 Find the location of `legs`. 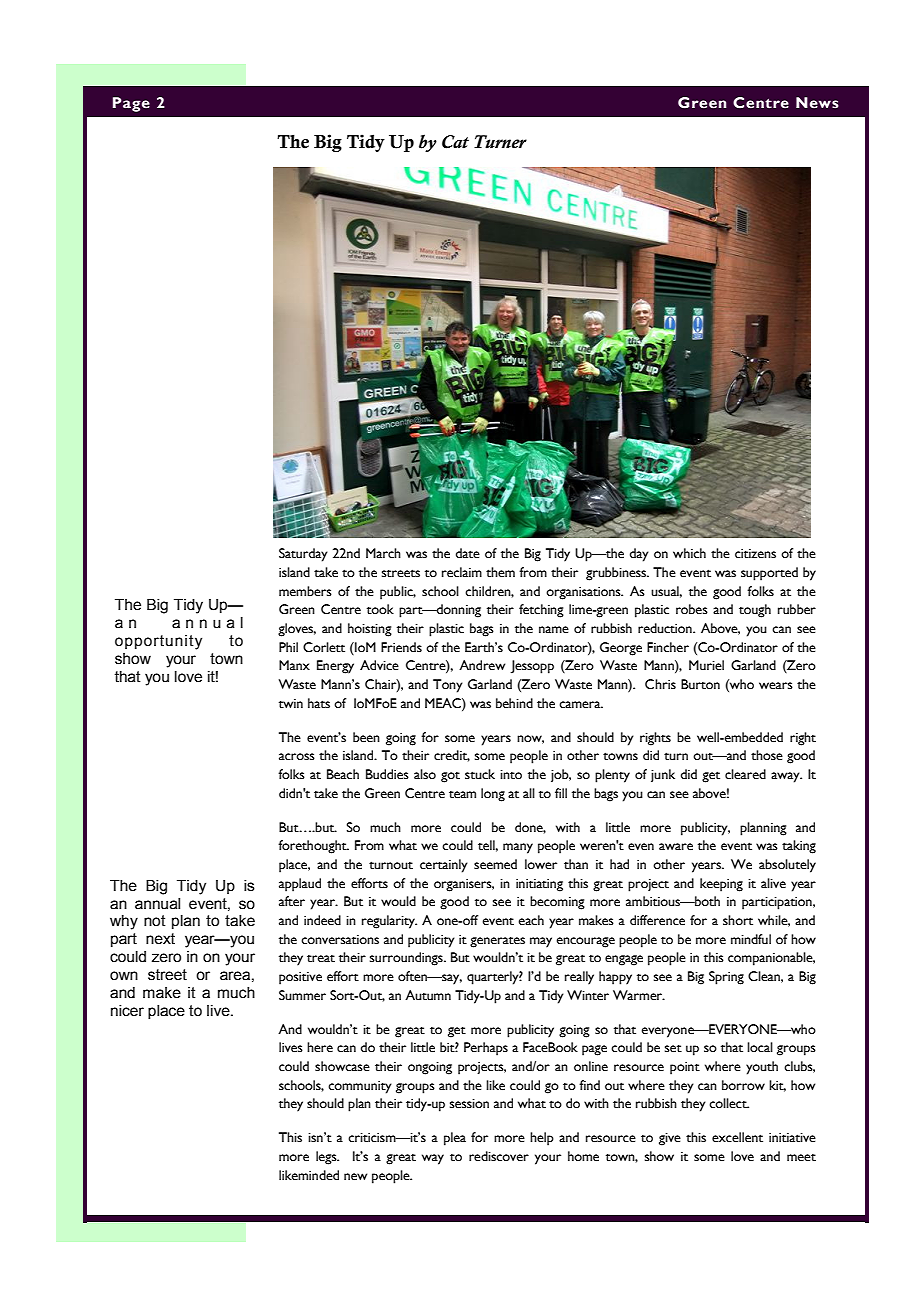

legs is located at coordinates (327, 1158).
